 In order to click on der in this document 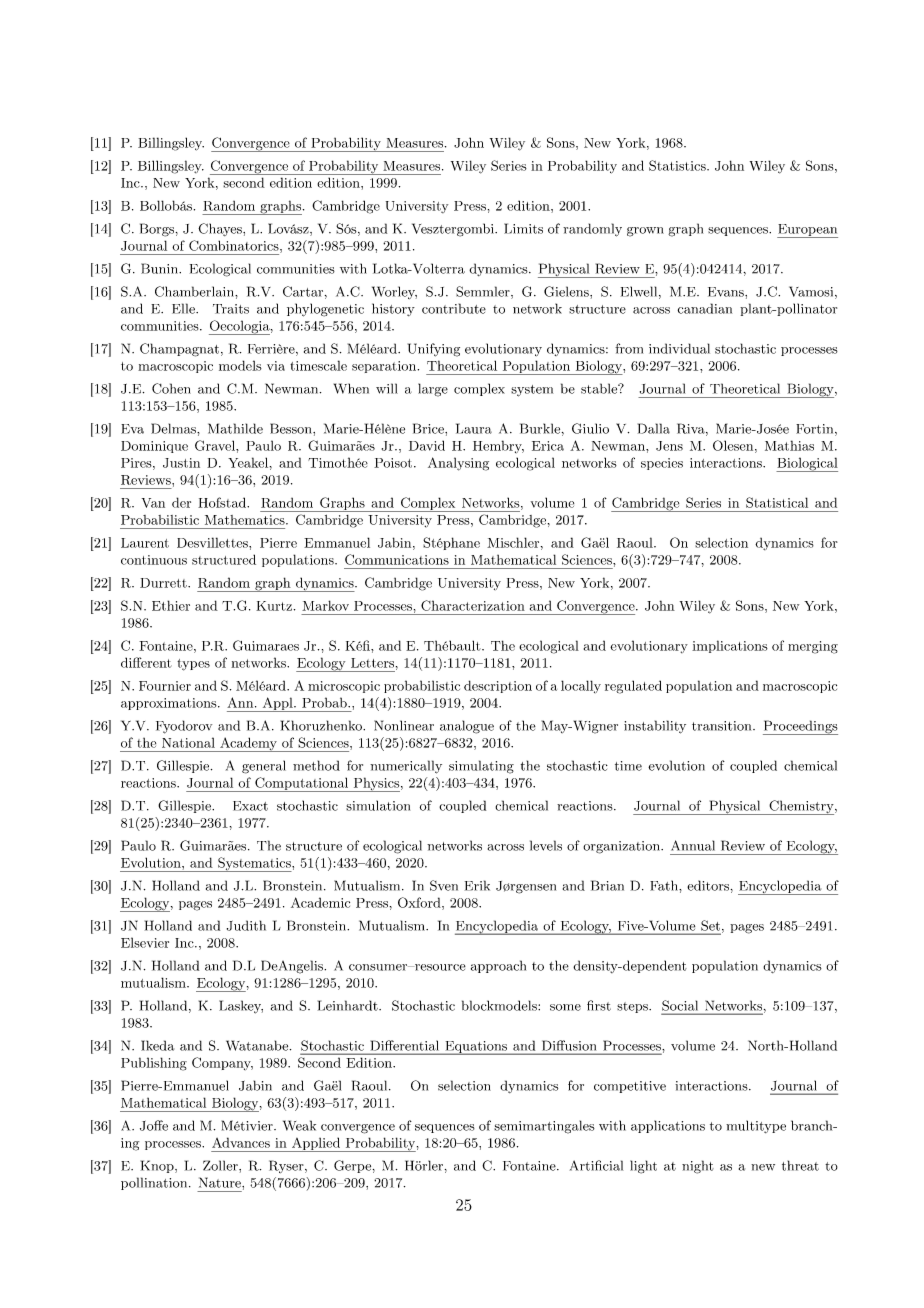, I will do `click(181, 502)`.
